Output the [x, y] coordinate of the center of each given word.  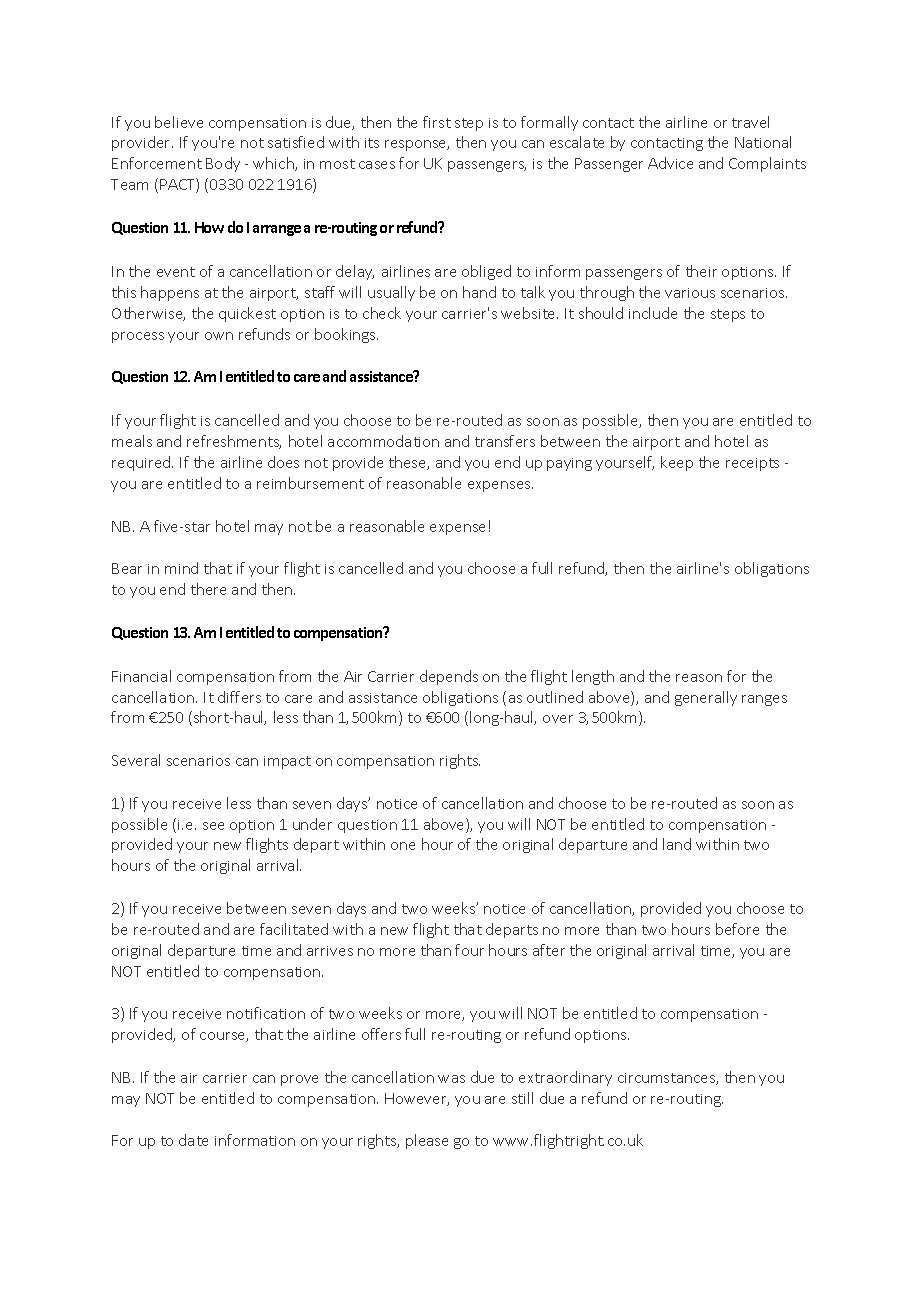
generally [706, 698]
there [208, 589]
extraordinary [565, 1078]
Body [223, 164]
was [451, 1079]
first [437, 122]
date [193, 1140]
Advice [670, 163]
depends [449, 677]
